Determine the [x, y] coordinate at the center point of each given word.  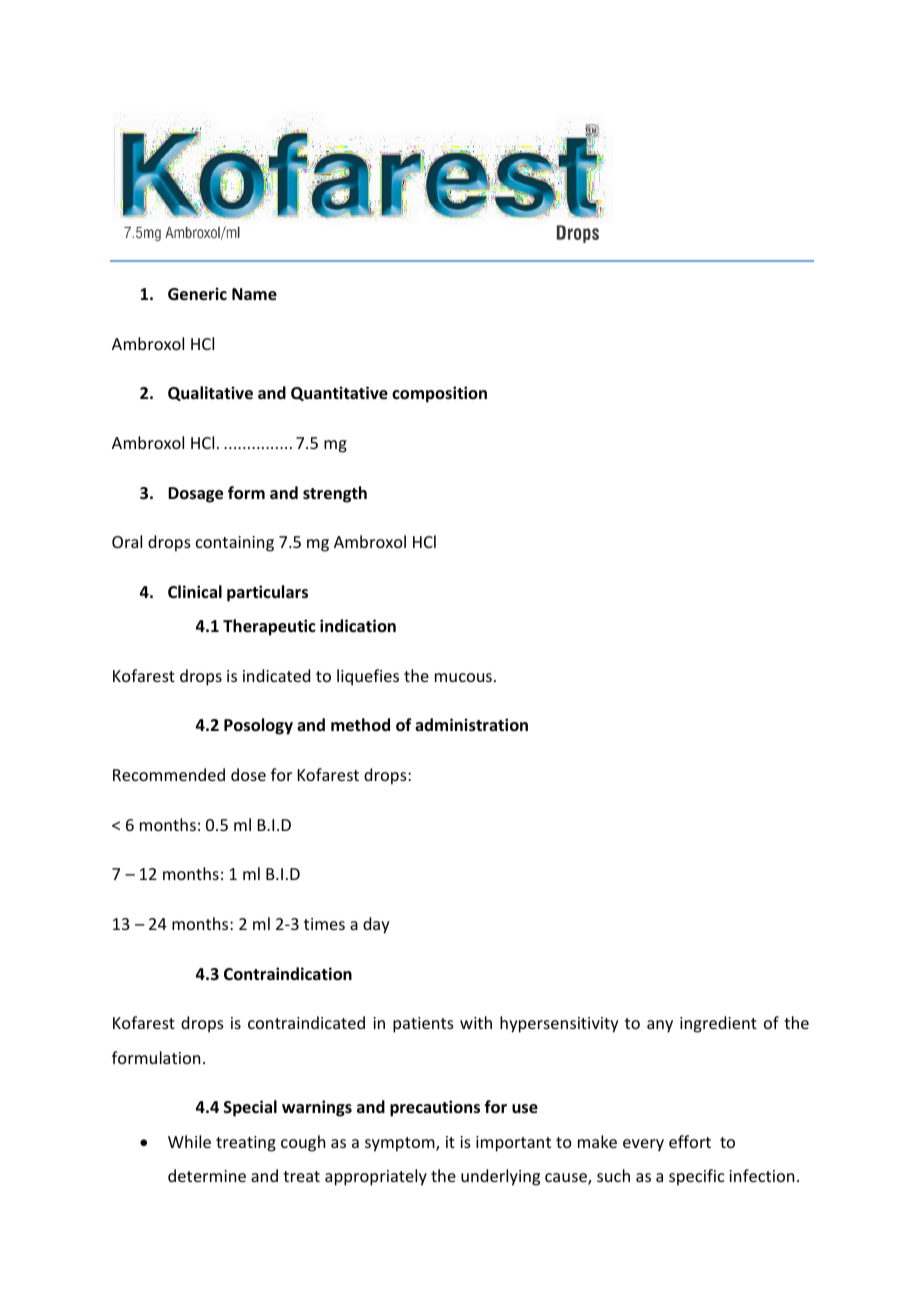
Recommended [169, 774]
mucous [463, 677]
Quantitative [339, 393]
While [189, 1141]
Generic [197, 294]
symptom [401, 1144]
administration [471, 725]
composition [439, 394]
